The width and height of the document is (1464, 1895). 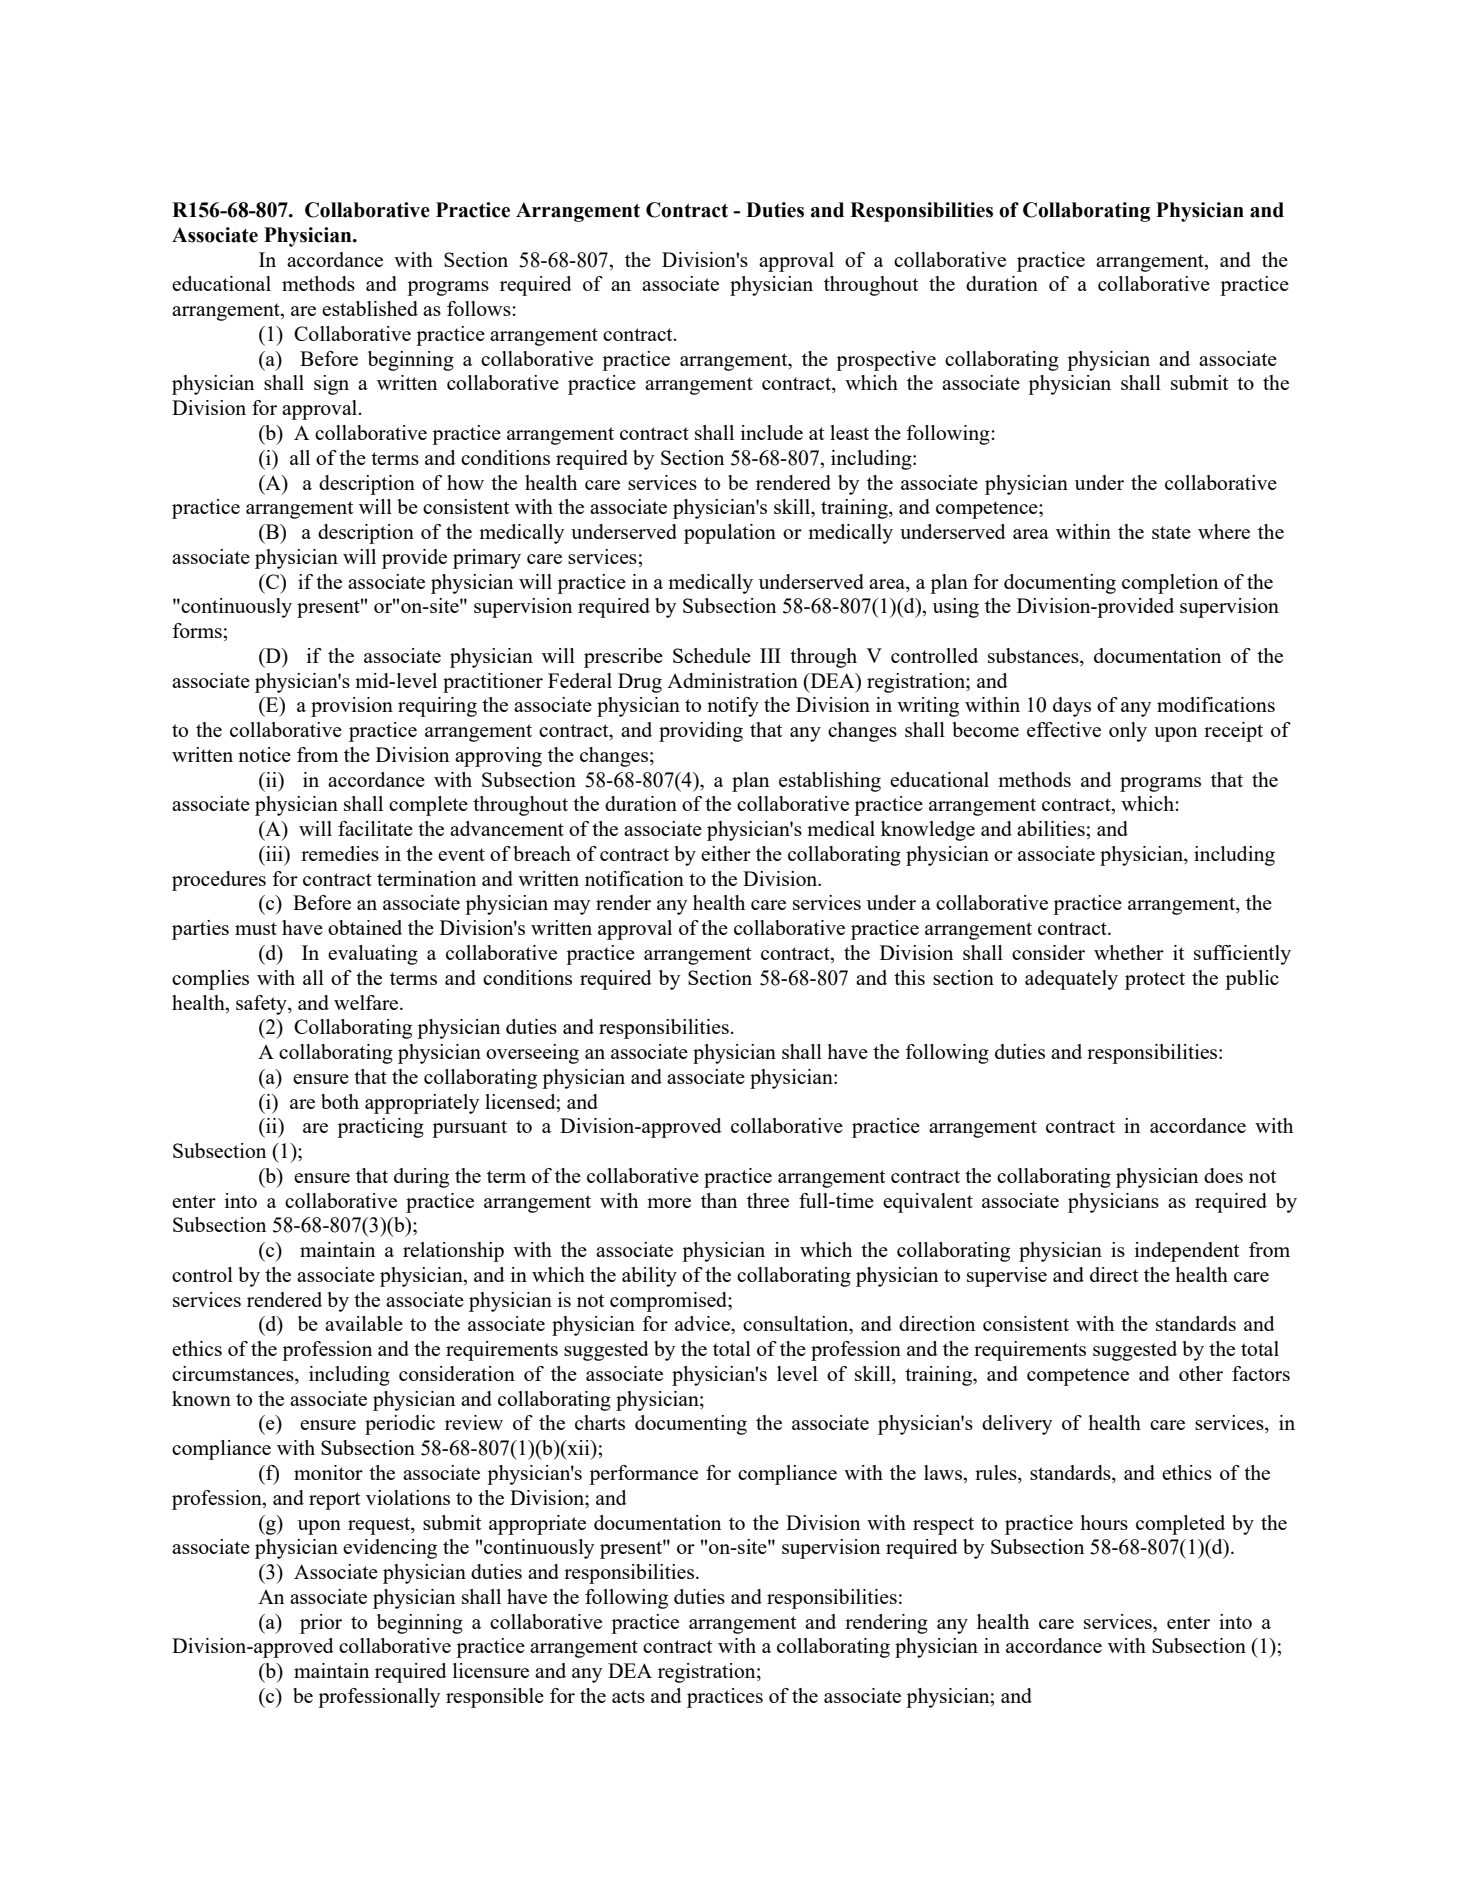 What do you see at coordinates (331, 385) in the document?
I see `sign` at bounding box center [331, 385].
